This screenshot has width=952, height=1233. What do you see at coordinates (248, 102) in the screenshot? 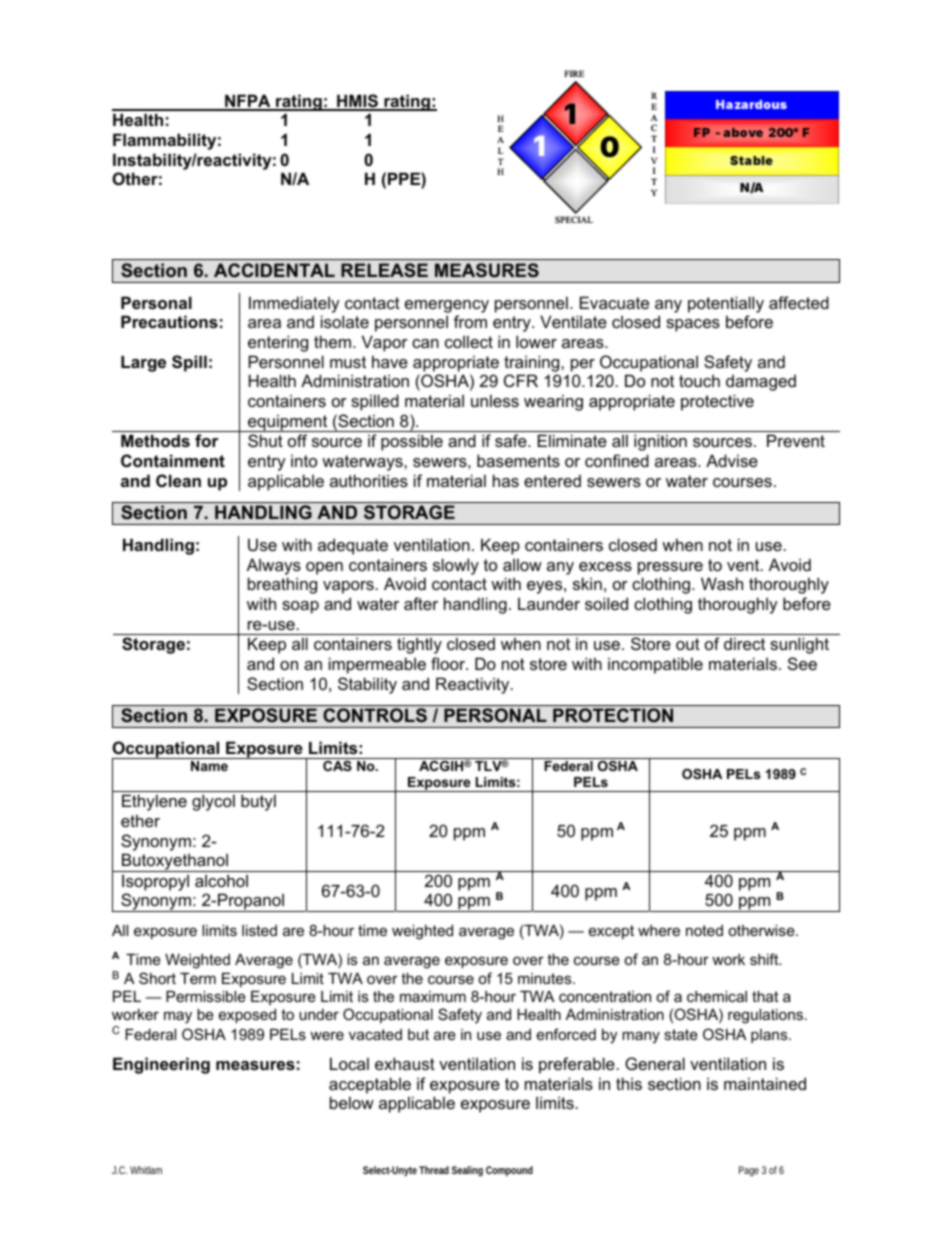
I see `NFPA` at bounding box center [248, 102].
